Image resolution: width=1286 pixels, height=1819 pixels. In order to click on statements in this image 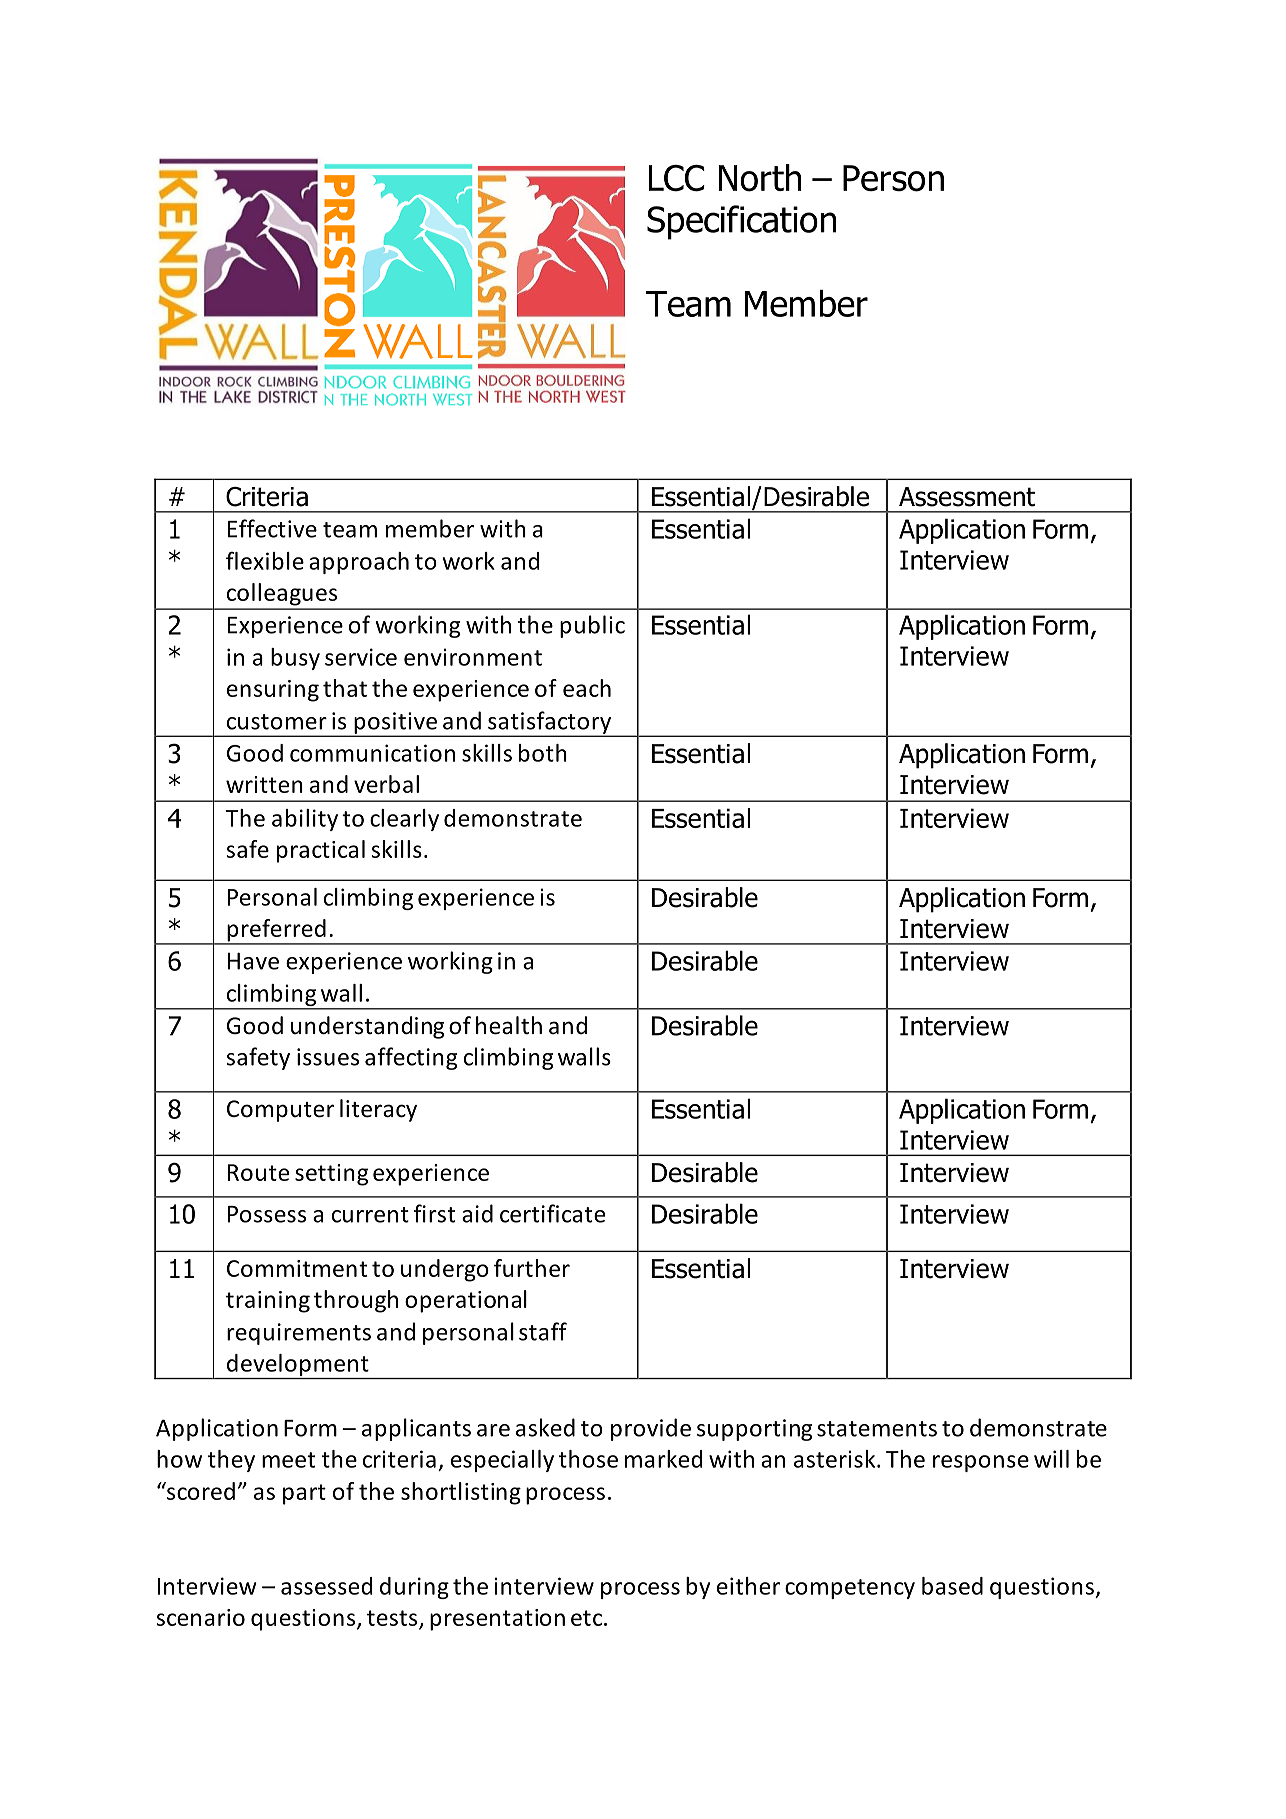, I will do `click(877, 1429)`.
